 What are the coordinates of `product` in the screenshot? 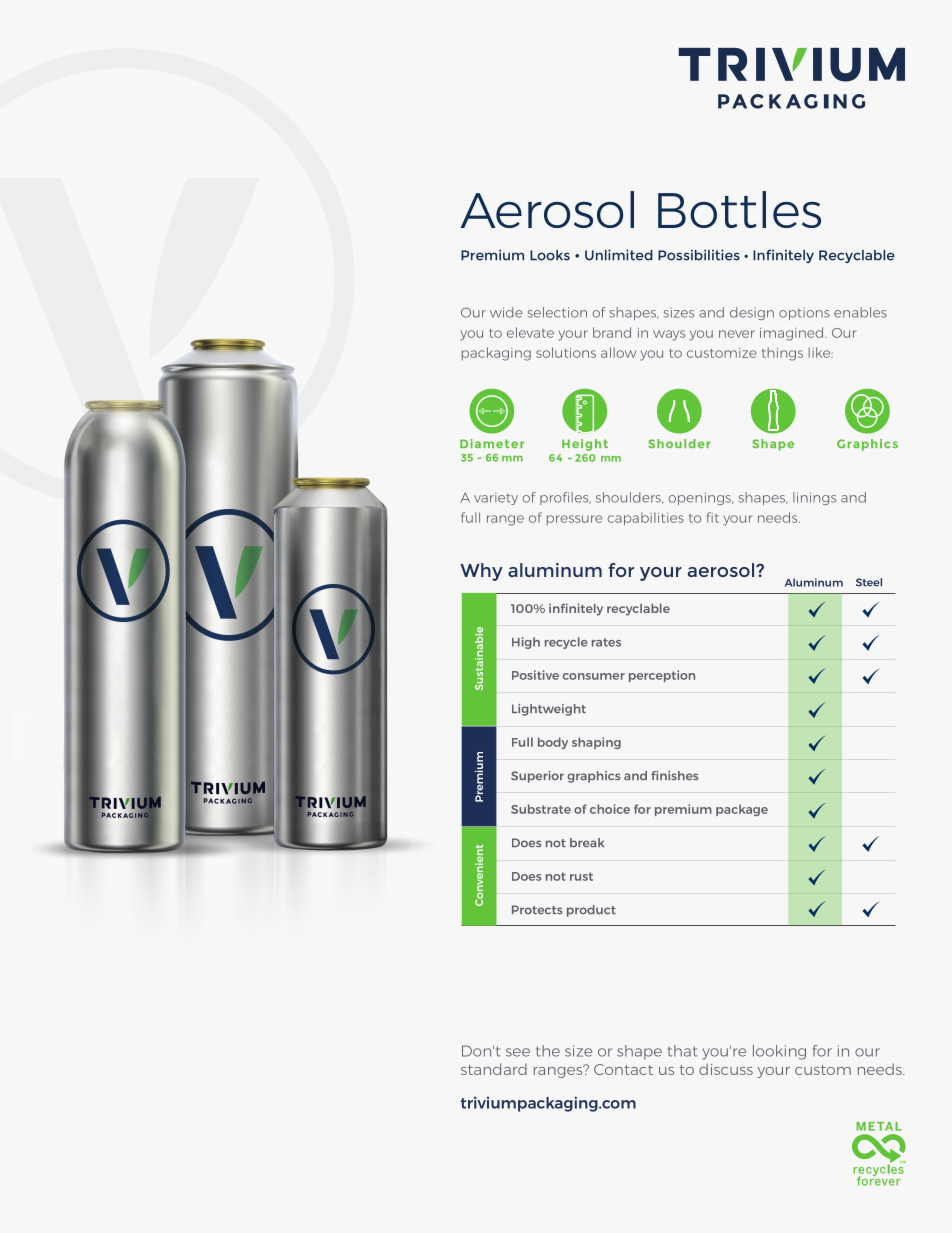 It's located at (591, 911).
